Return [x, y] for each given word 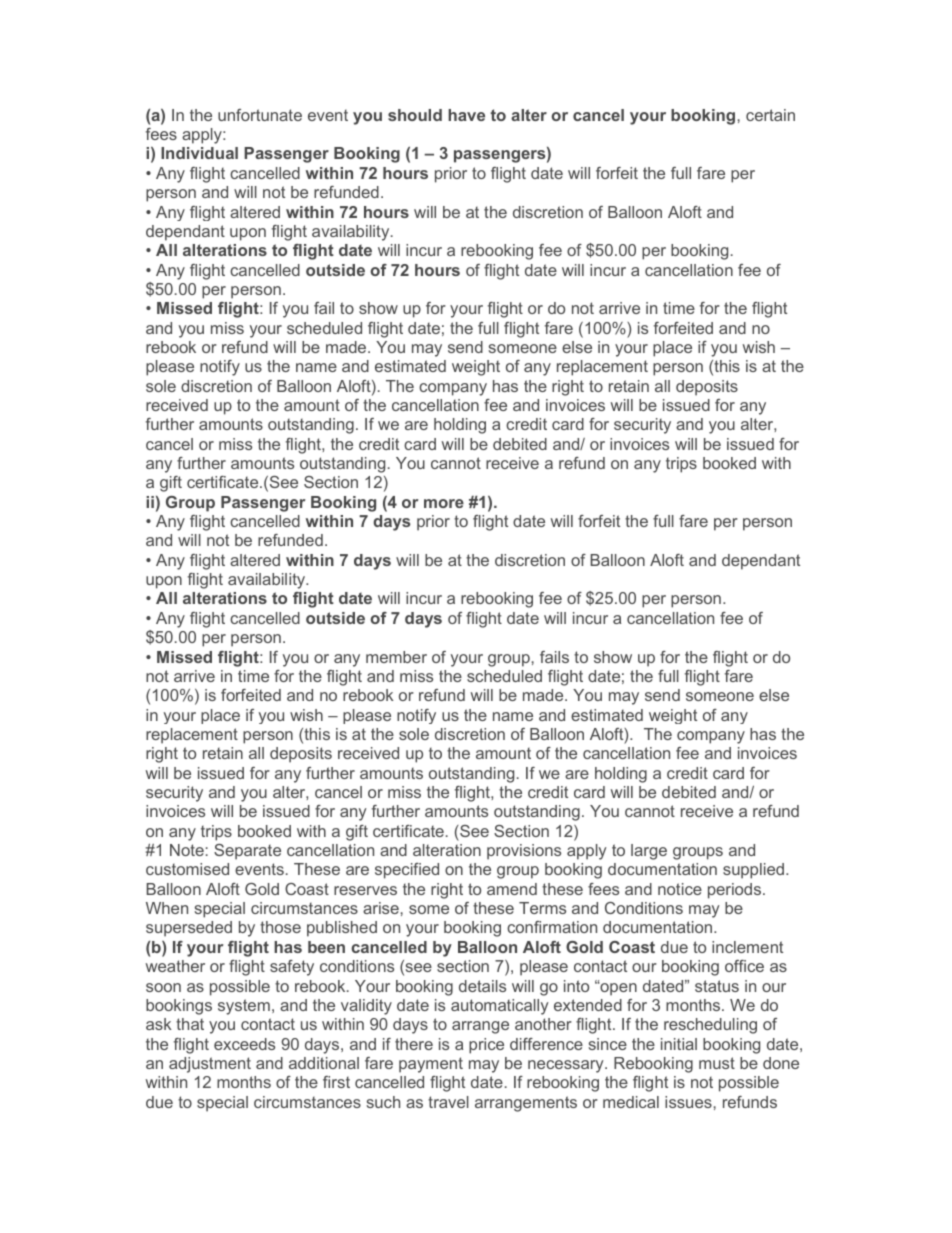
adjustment [210, 1065]
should [415, 115]
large [649, 852]
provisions [524, 852]
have [466, 115]
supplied [753, 871]
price [486, 1046]
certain [770, 115]
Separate [247, 852]
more [444, 503]
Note [187, 850]
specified [407, 871]
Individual [199, 153]
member [396, 657]
